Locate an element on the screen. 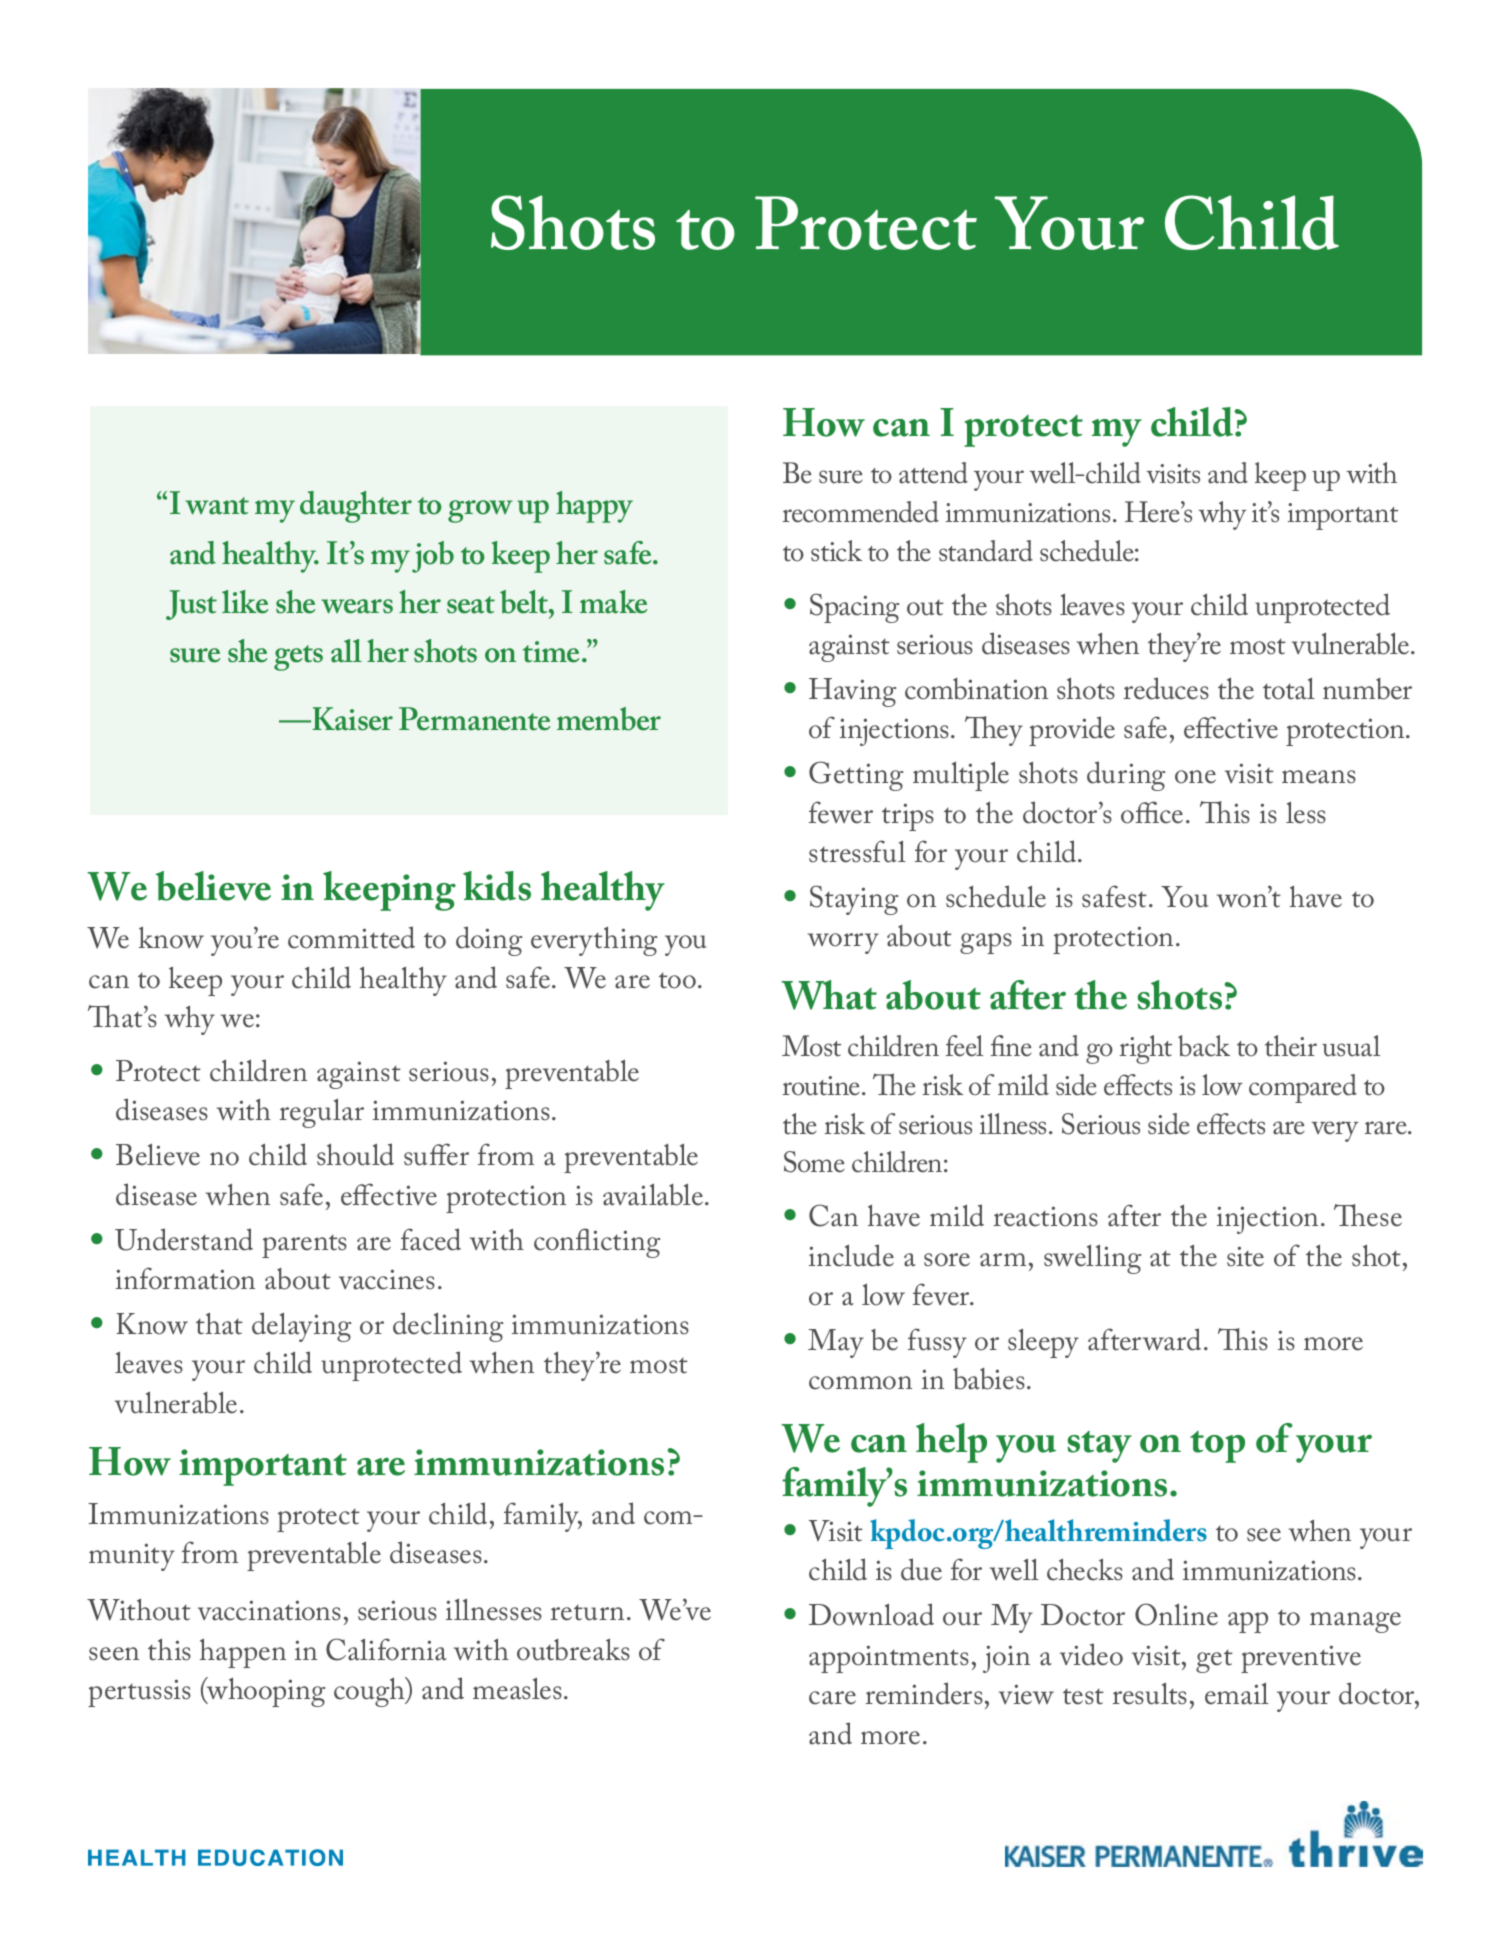 This screenshot has height=1955, width=1511. care is located at coordinates (832, 1698).
